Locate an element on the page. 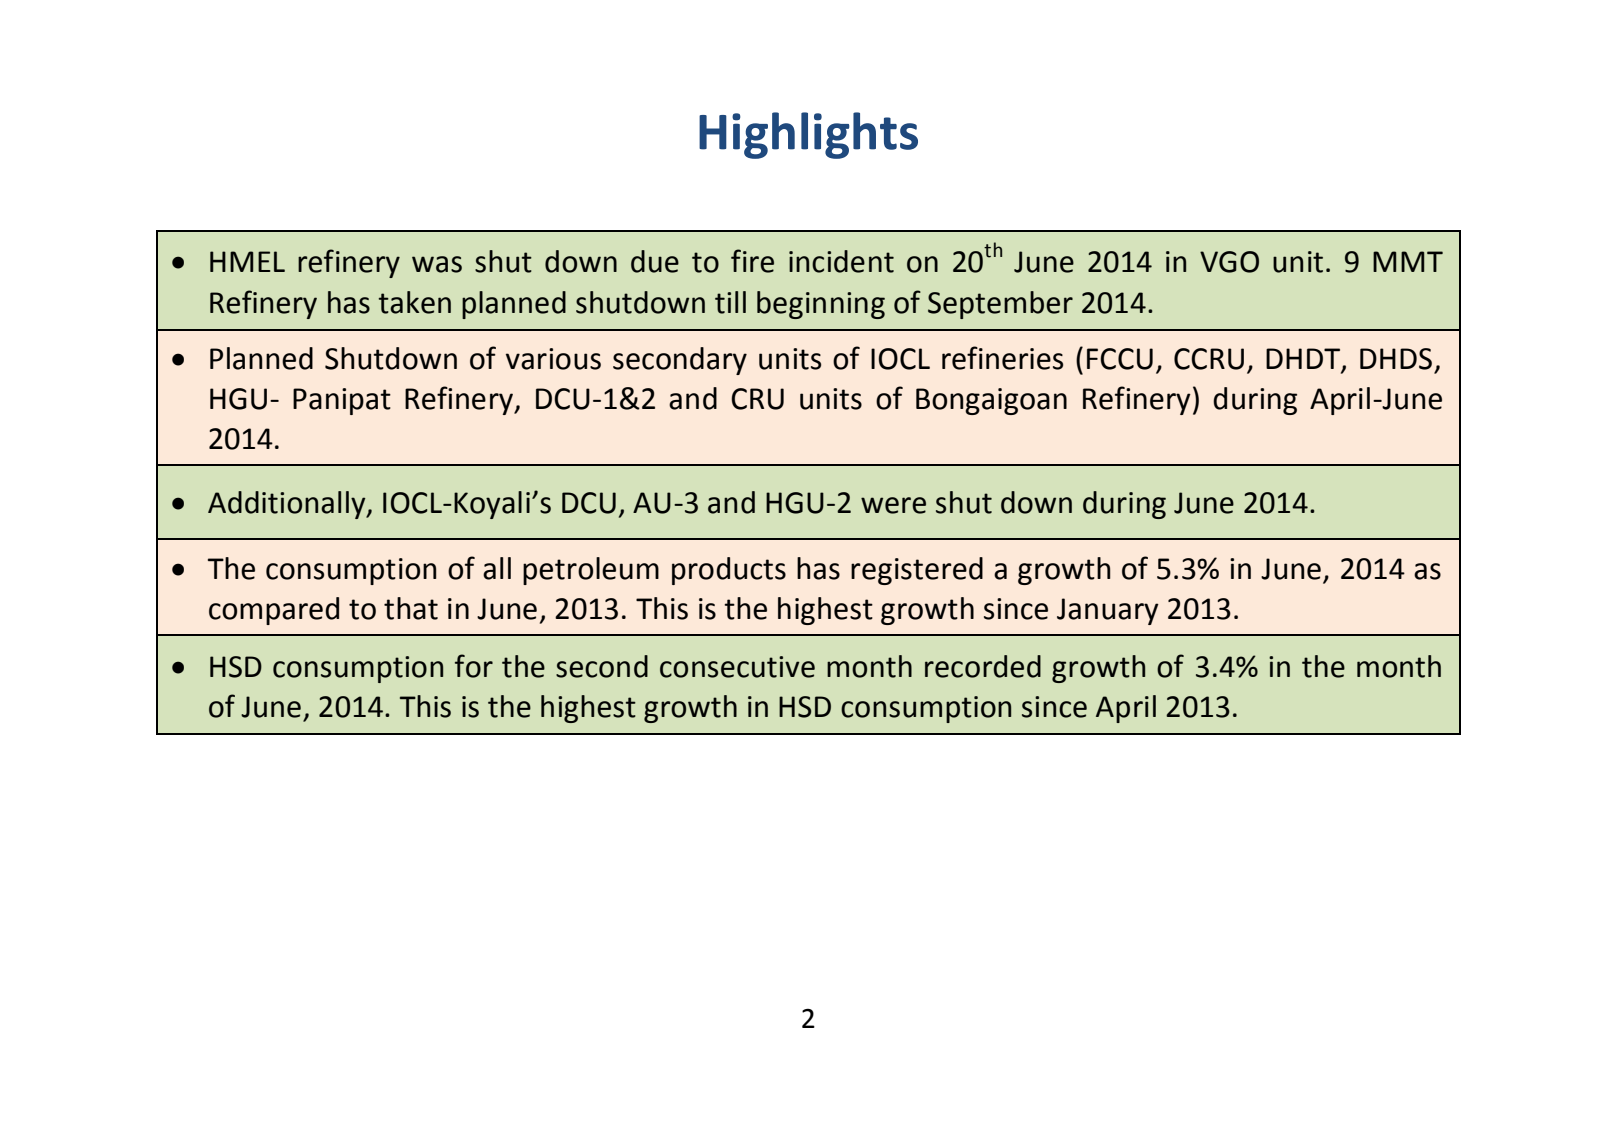 The image size is (1616, 1139). September is located at coordinates (1000, 305).
